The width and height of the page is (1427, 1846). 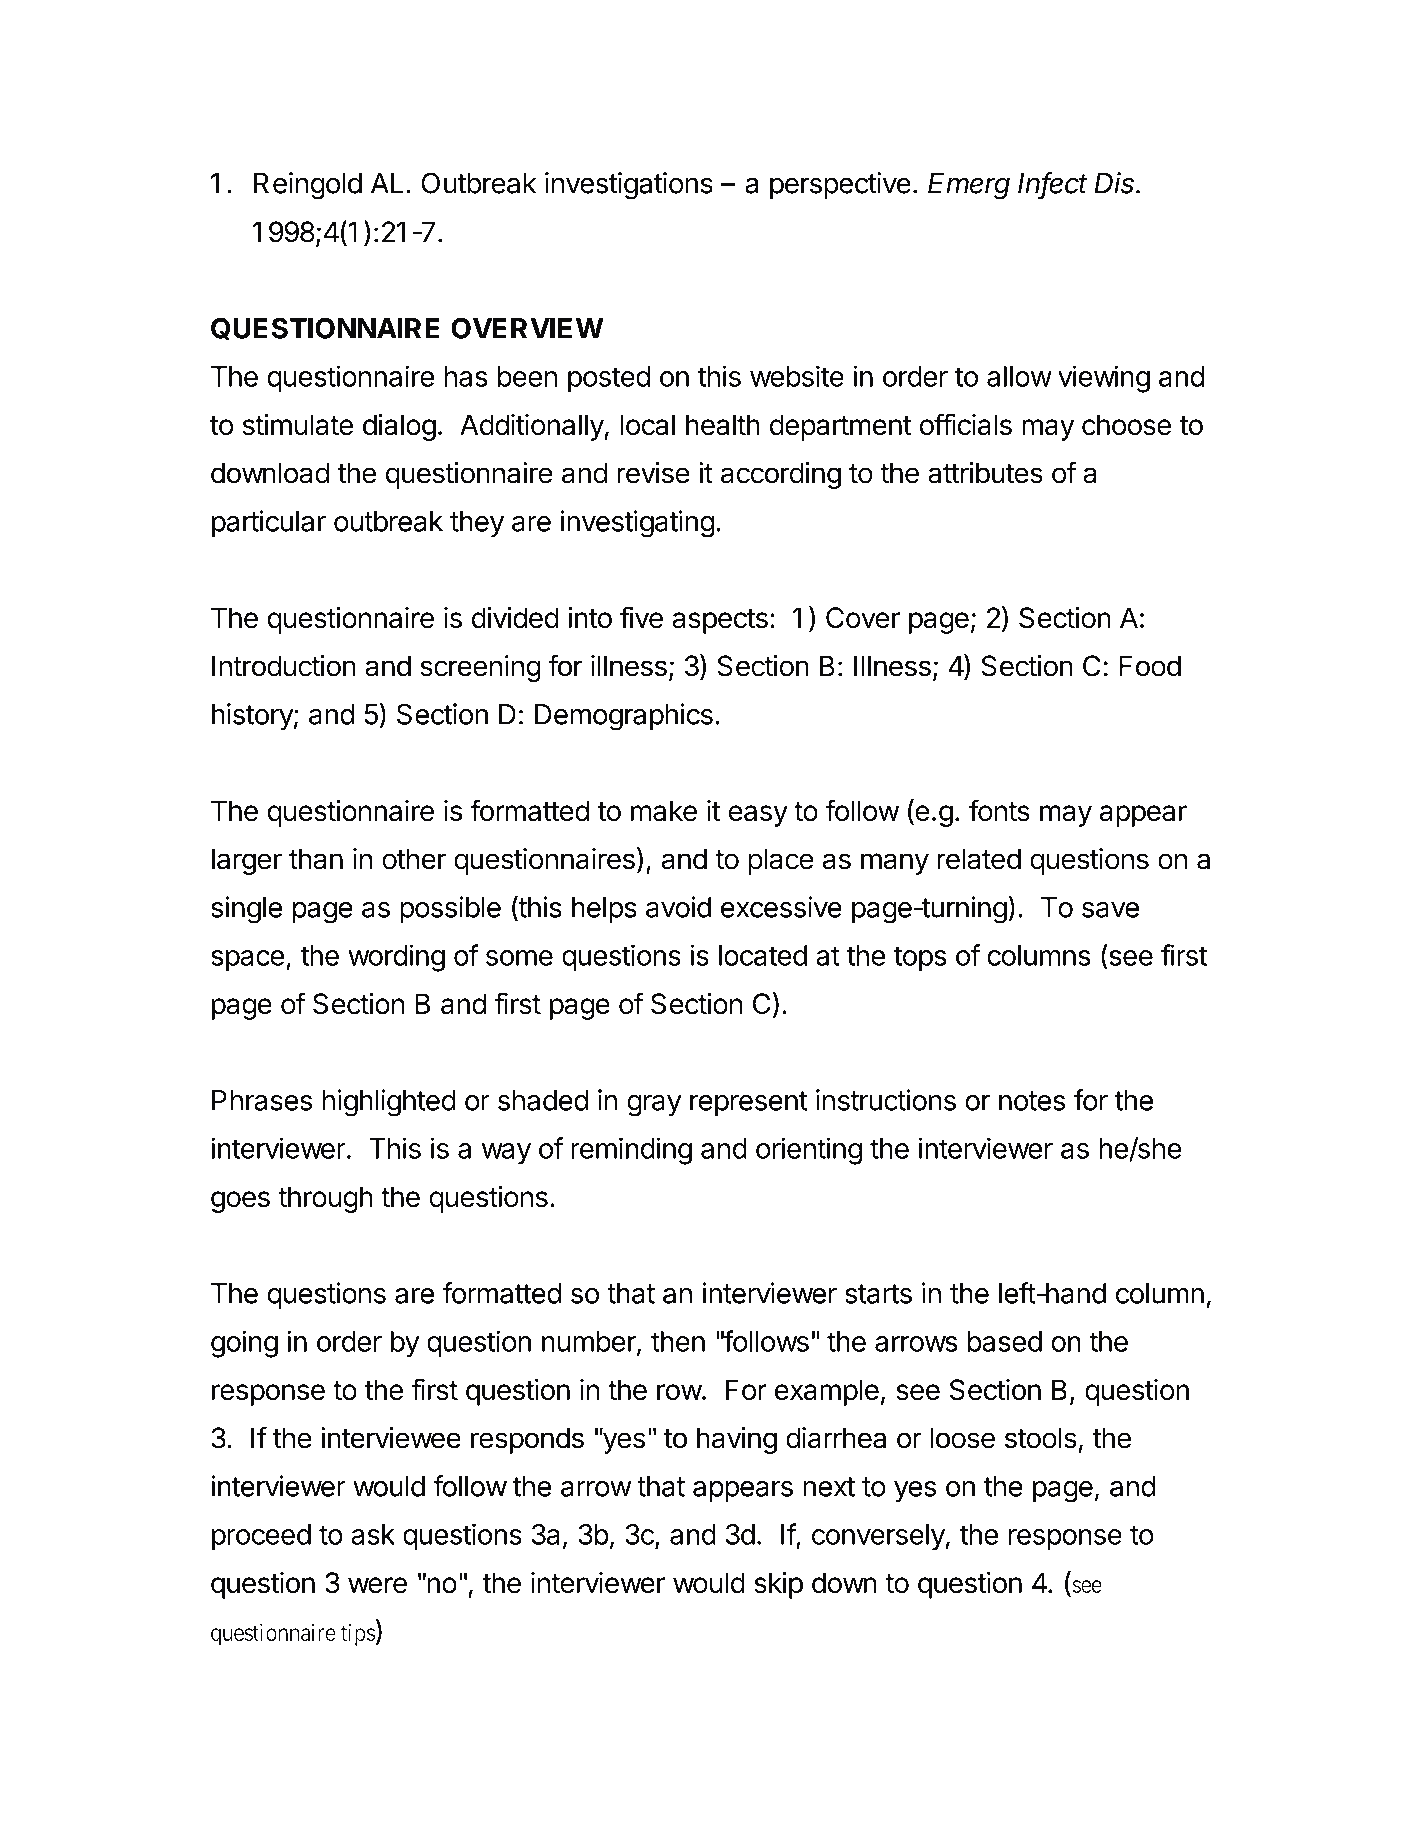 What do you see at coordinates (1150, 666) in the page?
I see `Food` at bounding box center [1150, 666].
